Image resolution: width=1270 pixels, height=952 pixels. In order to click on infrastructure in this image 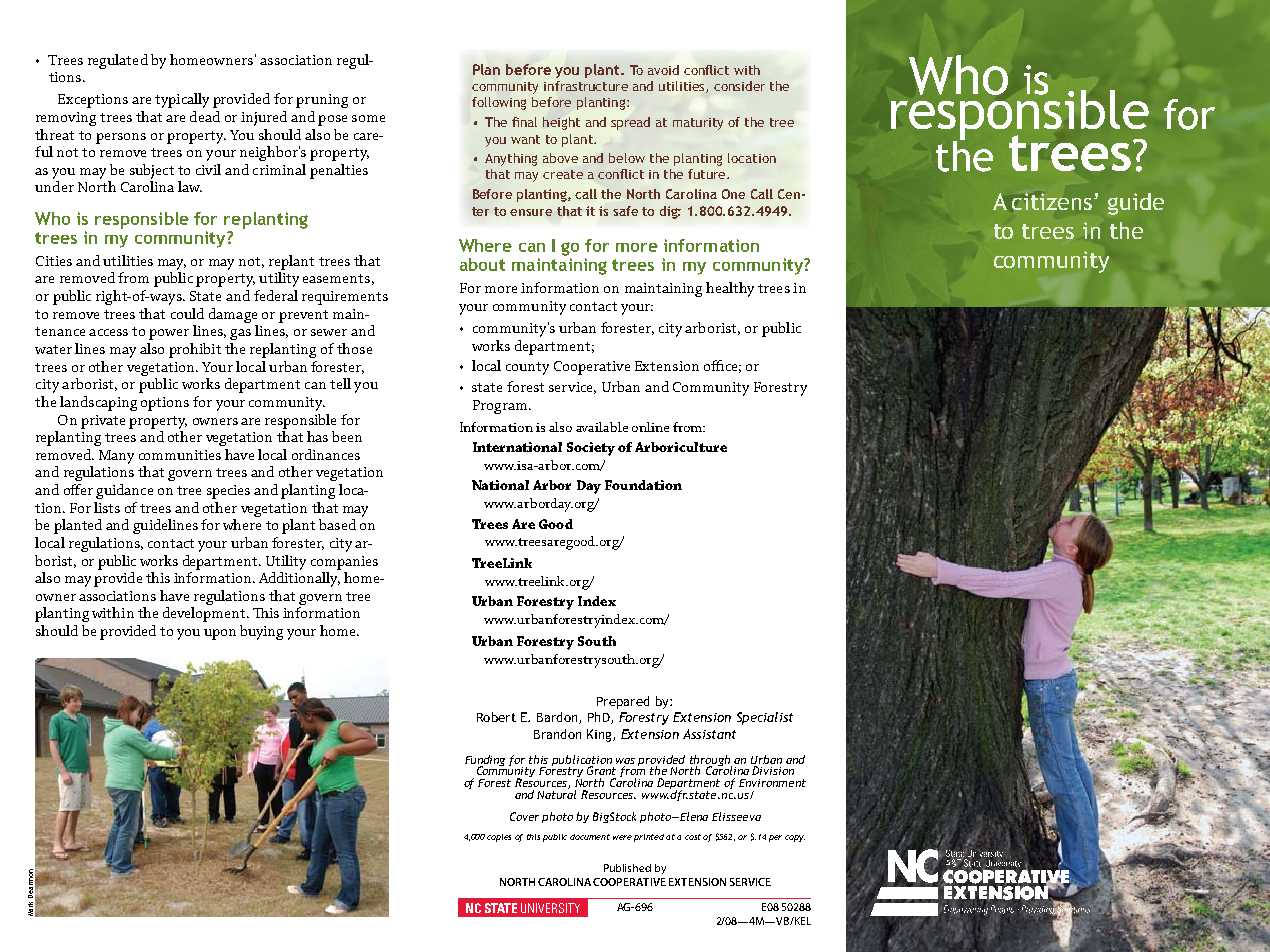, I will do `click(586, 86)`.
